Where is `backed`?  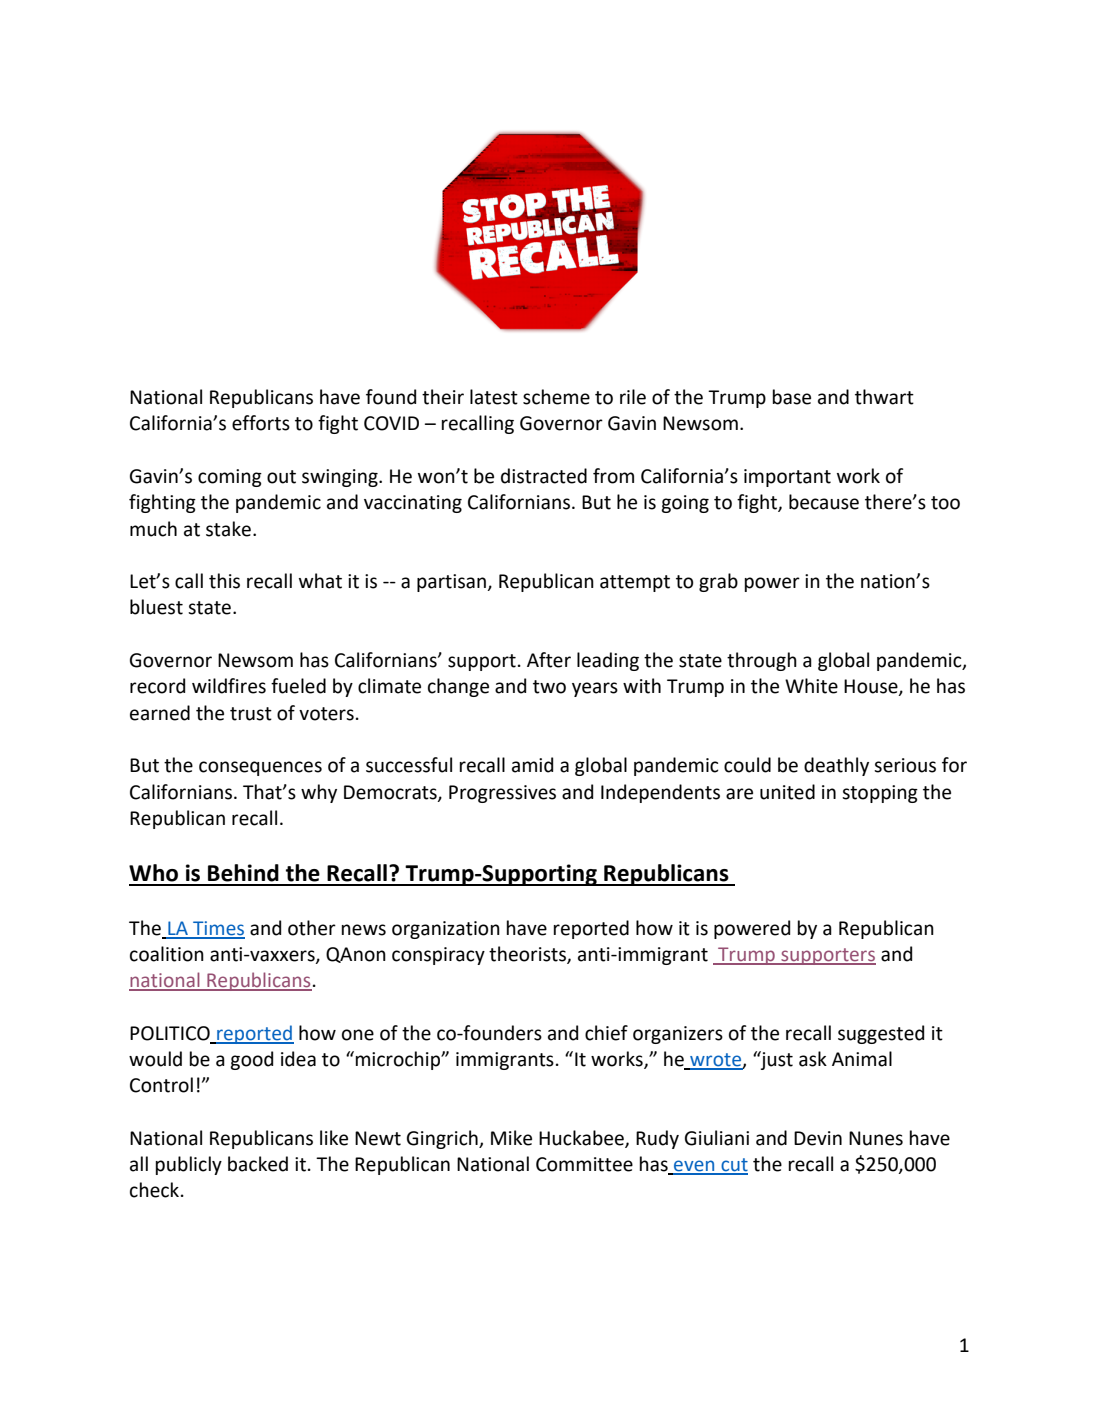
backed is located at coordinates (258, 1164).
